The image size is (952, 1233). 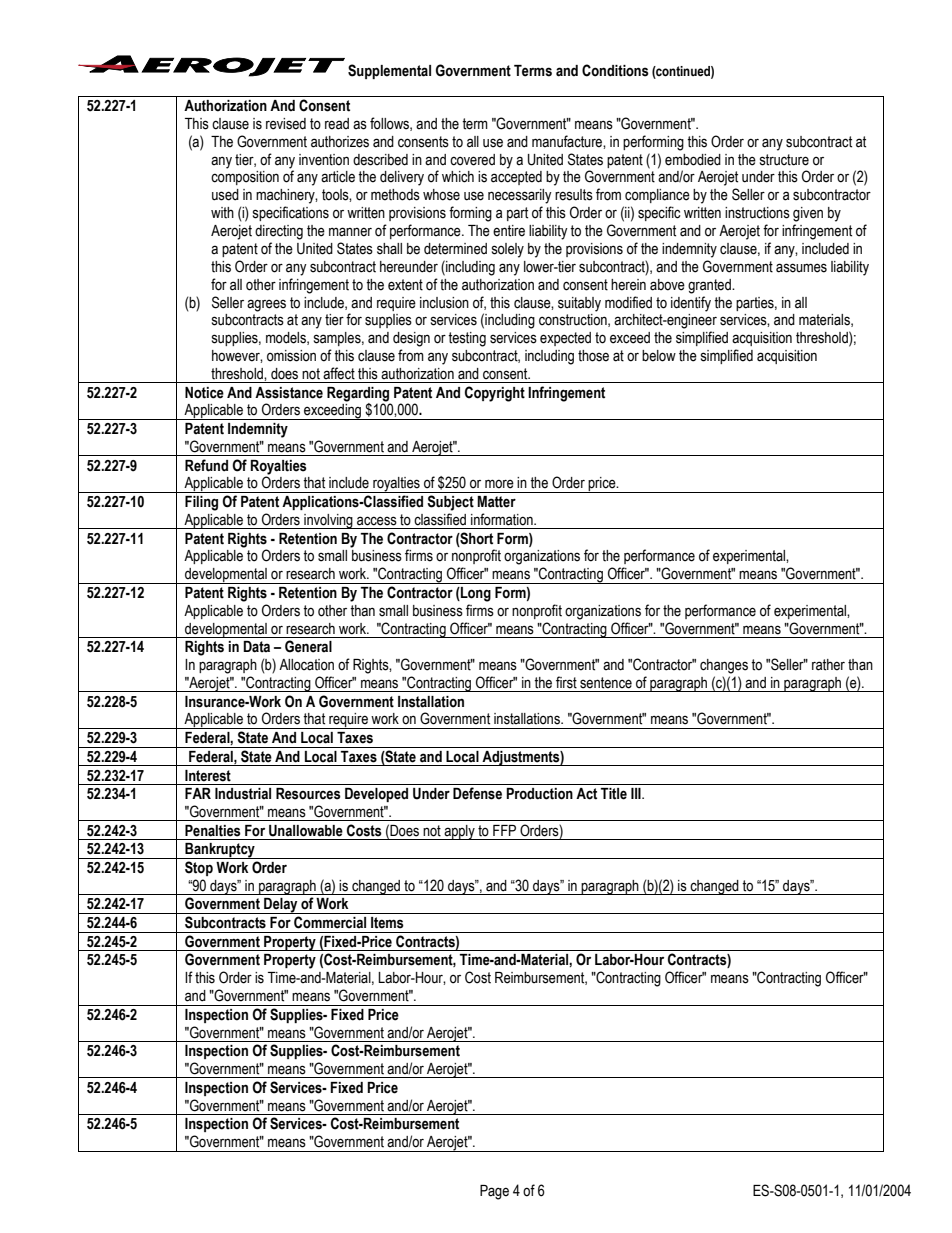 I want to click on revised, so click(x=286, y=124).
